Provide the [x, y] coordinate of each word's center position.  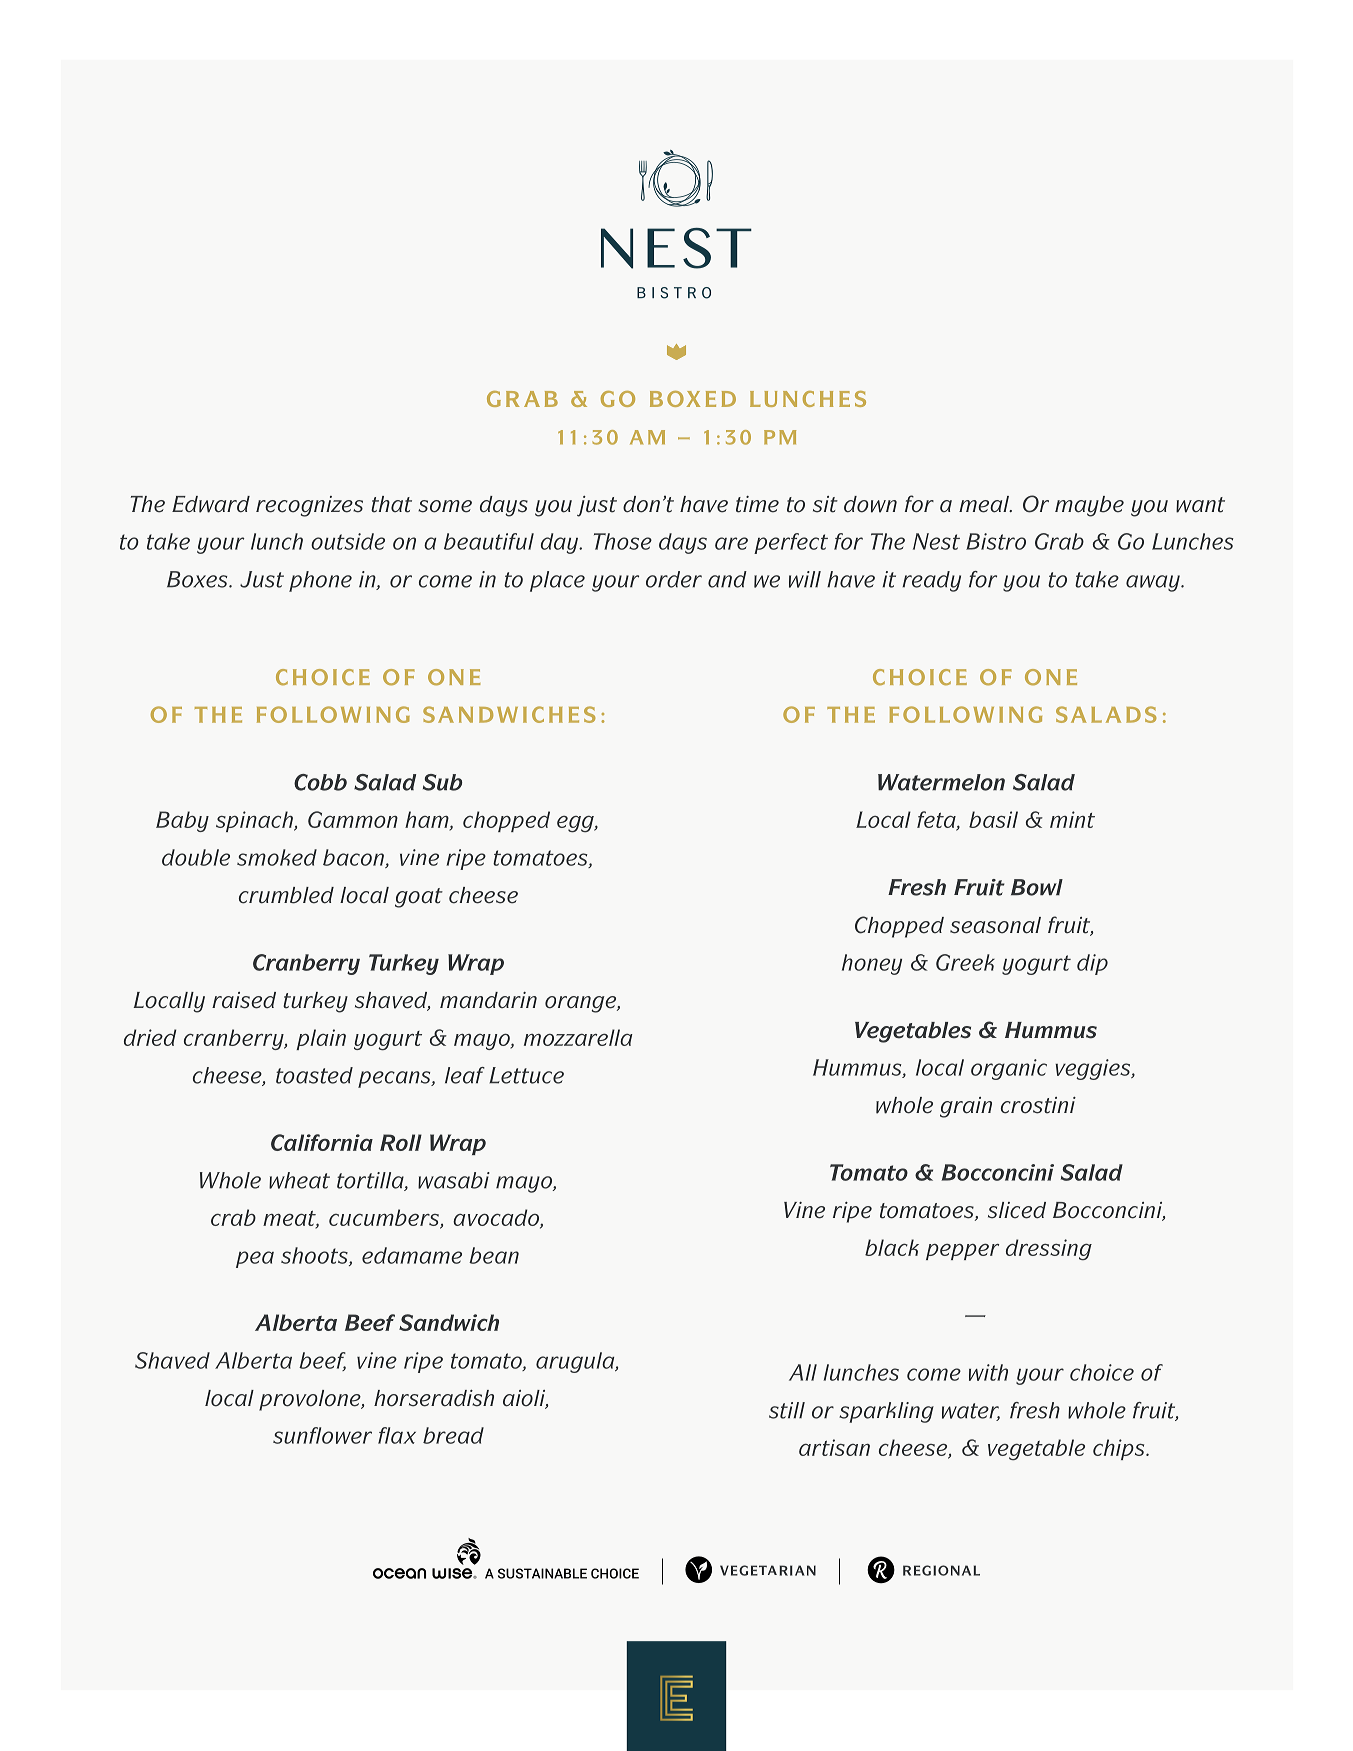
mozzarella [578, 1037]
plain [321, 1039]
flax [397, 1435]
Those [623, 541]
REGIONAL [941, 1570]
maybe [1089, 506]
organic [1009, 1069]
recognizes [309, 506]
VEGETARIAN [768, 1570]
